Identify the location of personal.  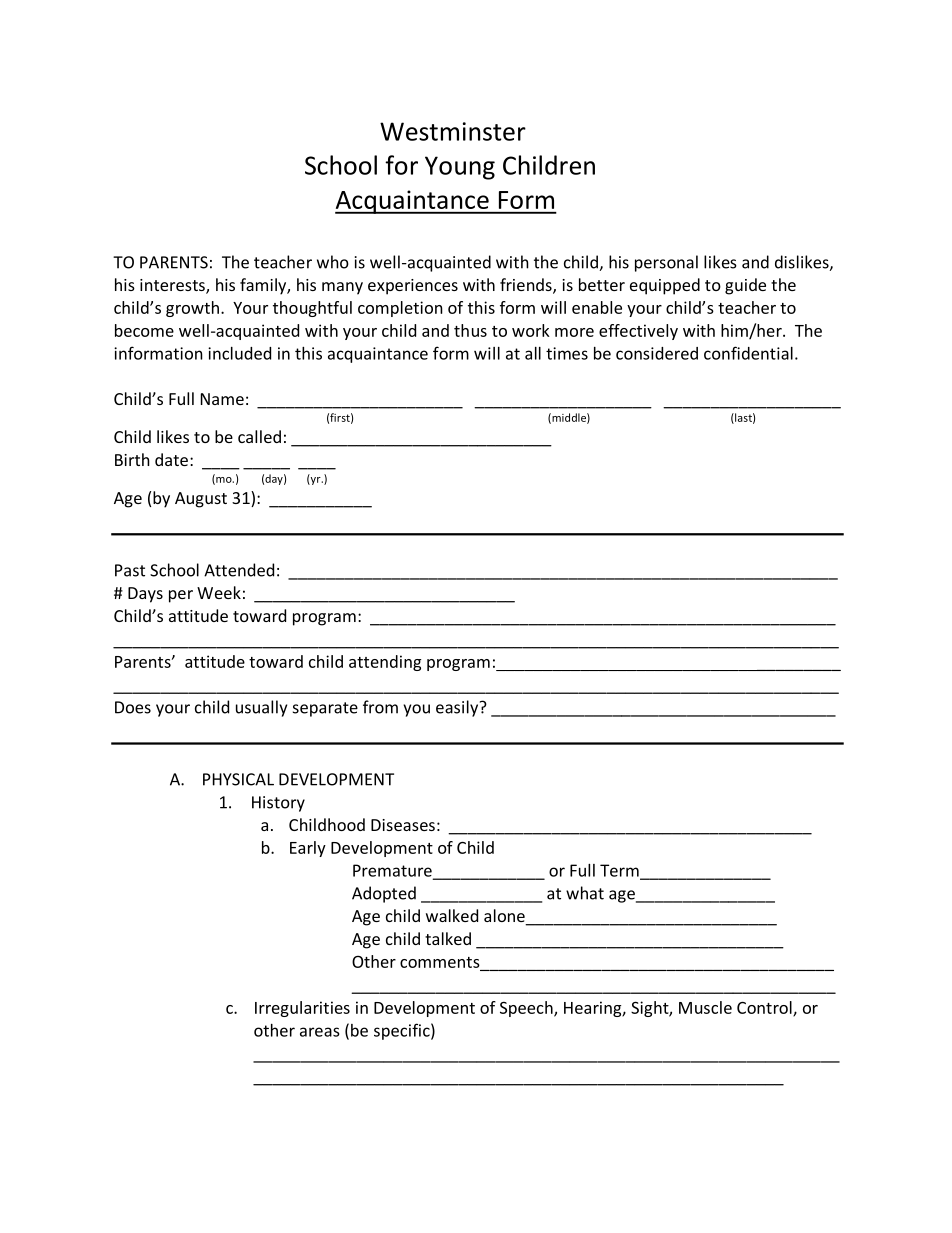
(666, 263).
